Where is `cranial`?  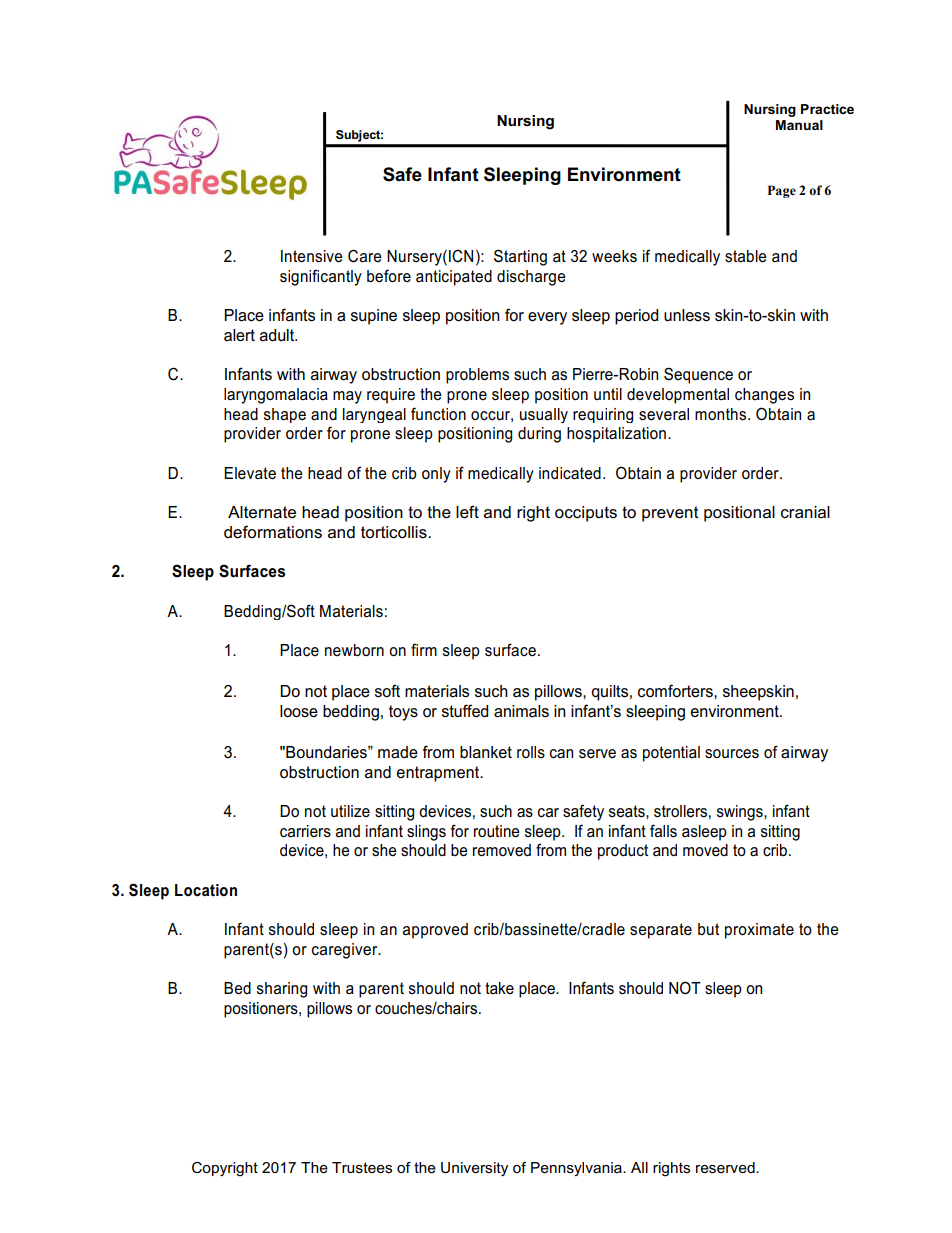
cranial is located at coordinates (805, 512).
